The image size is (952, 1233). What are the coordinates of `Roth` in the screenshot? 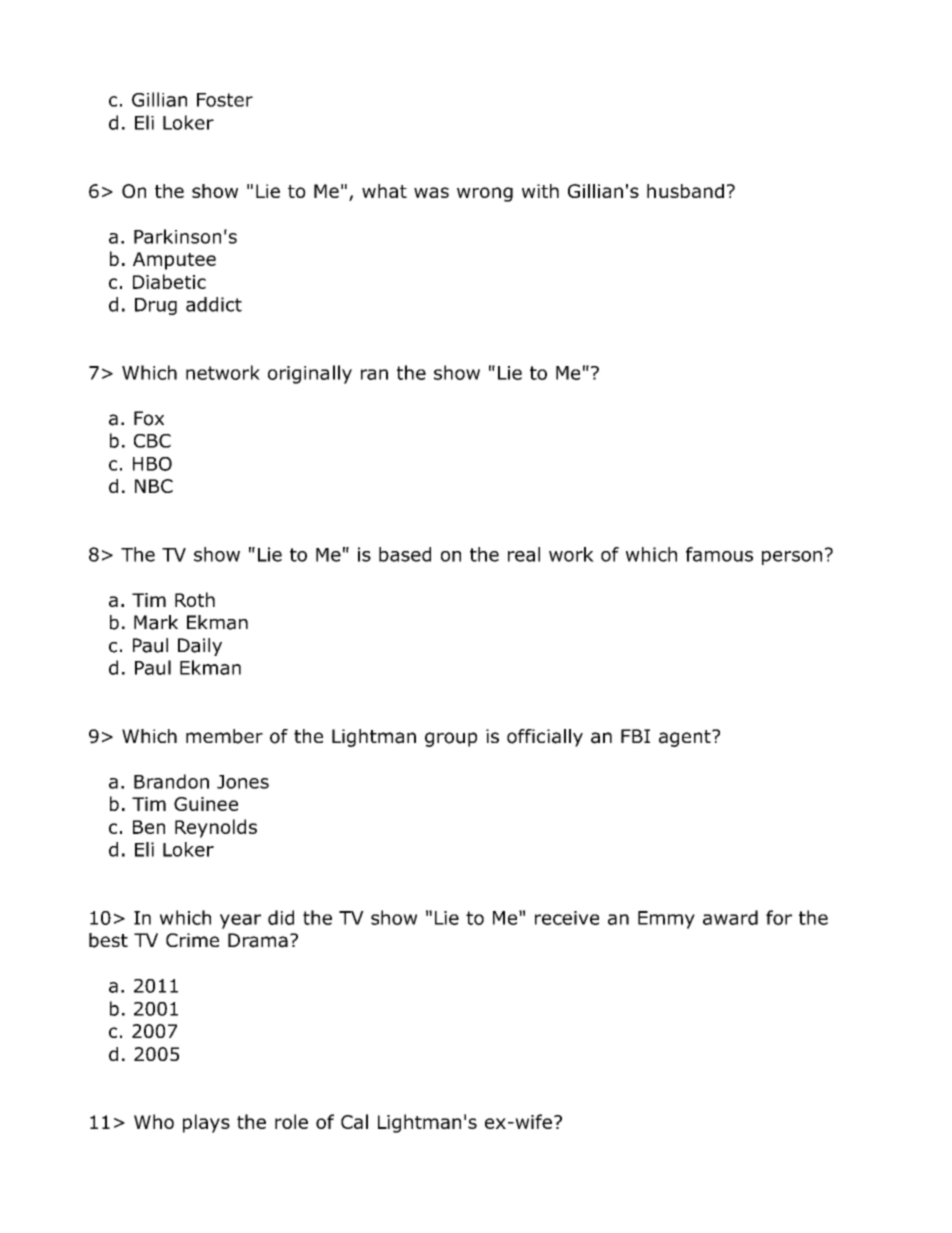 It's located at (195, 599).
